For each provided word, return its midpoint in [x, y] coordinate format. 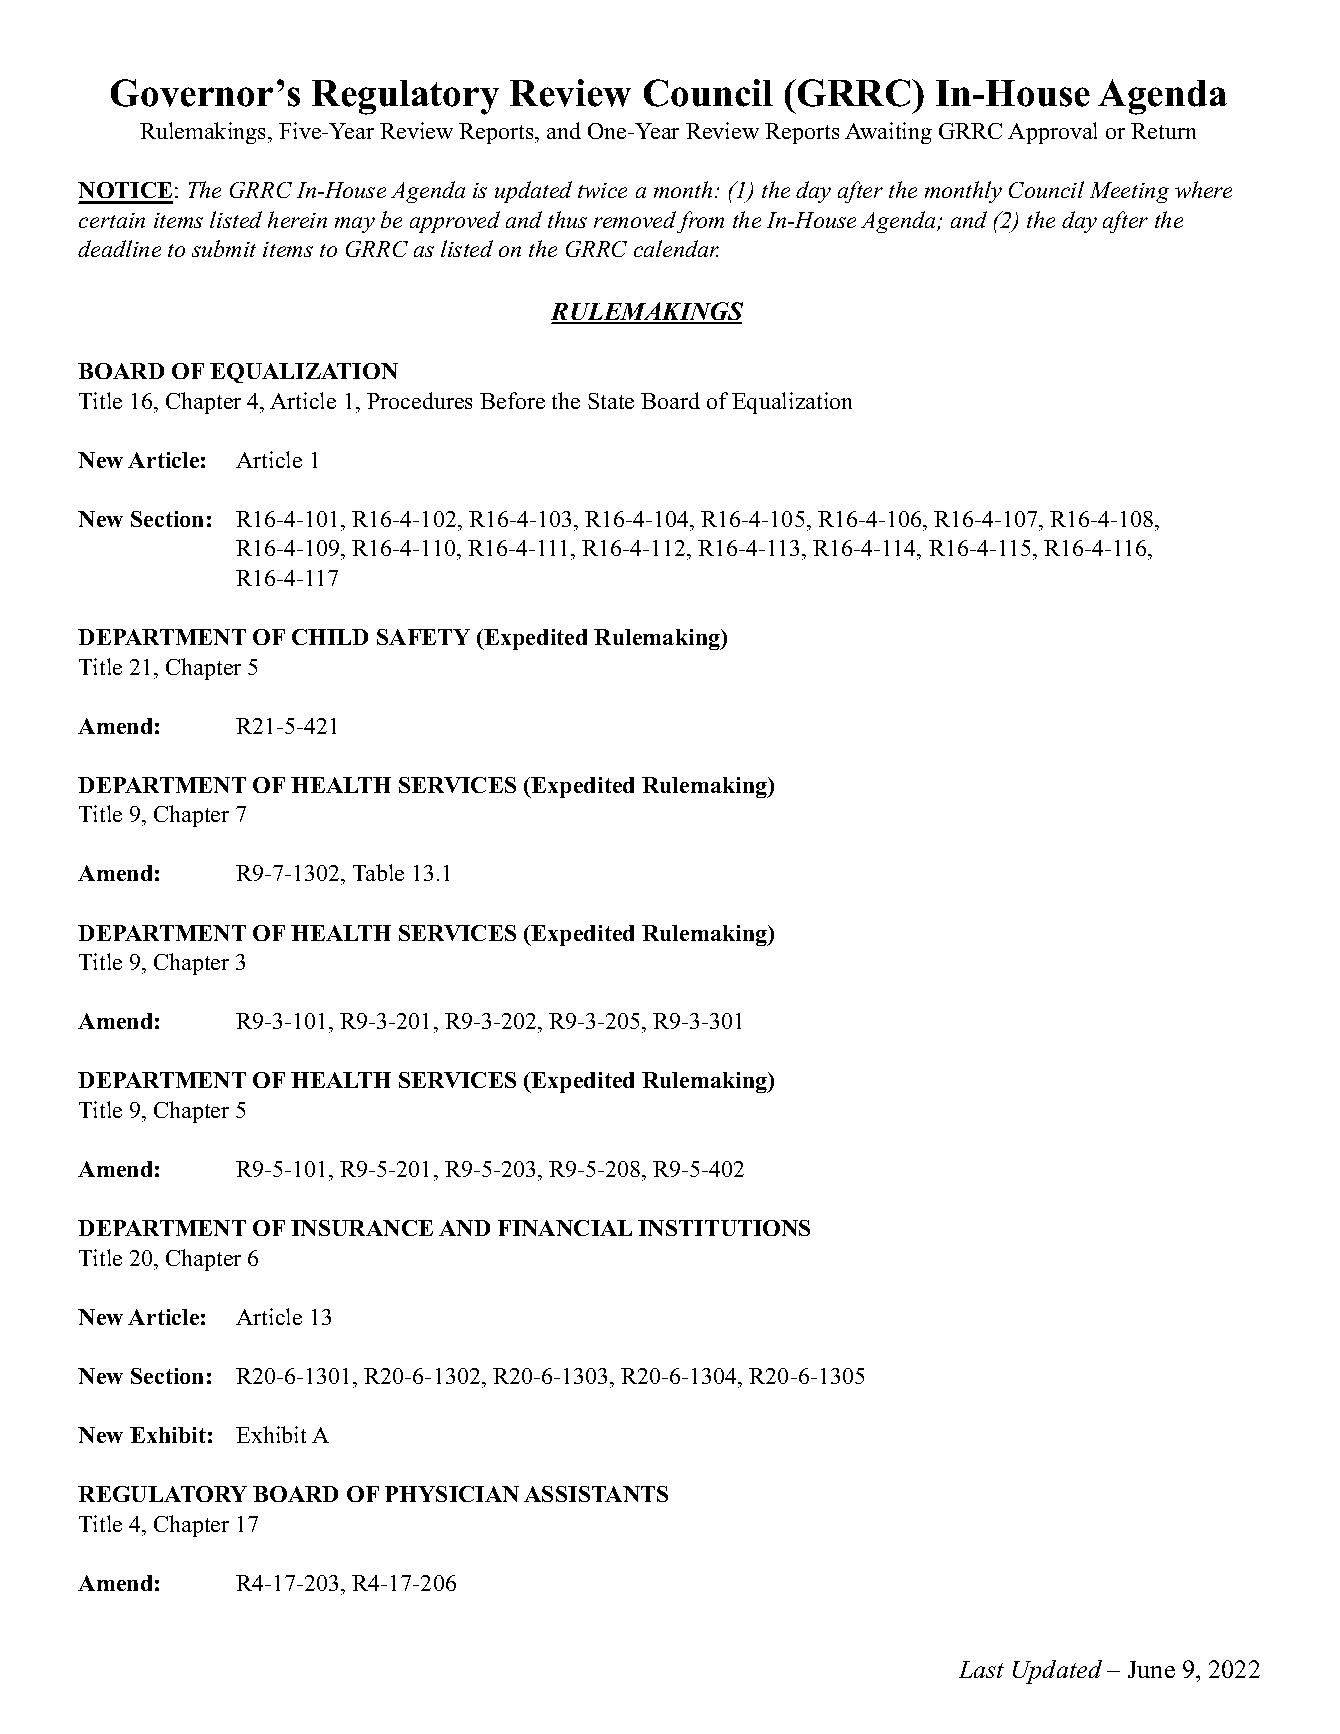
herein [297, 219]
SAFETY [423, 637]
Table [378, 872]
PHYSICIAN [452, 1494]
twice [602, 190]
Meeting [1129, 192]
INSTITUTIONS [724, 1228]
